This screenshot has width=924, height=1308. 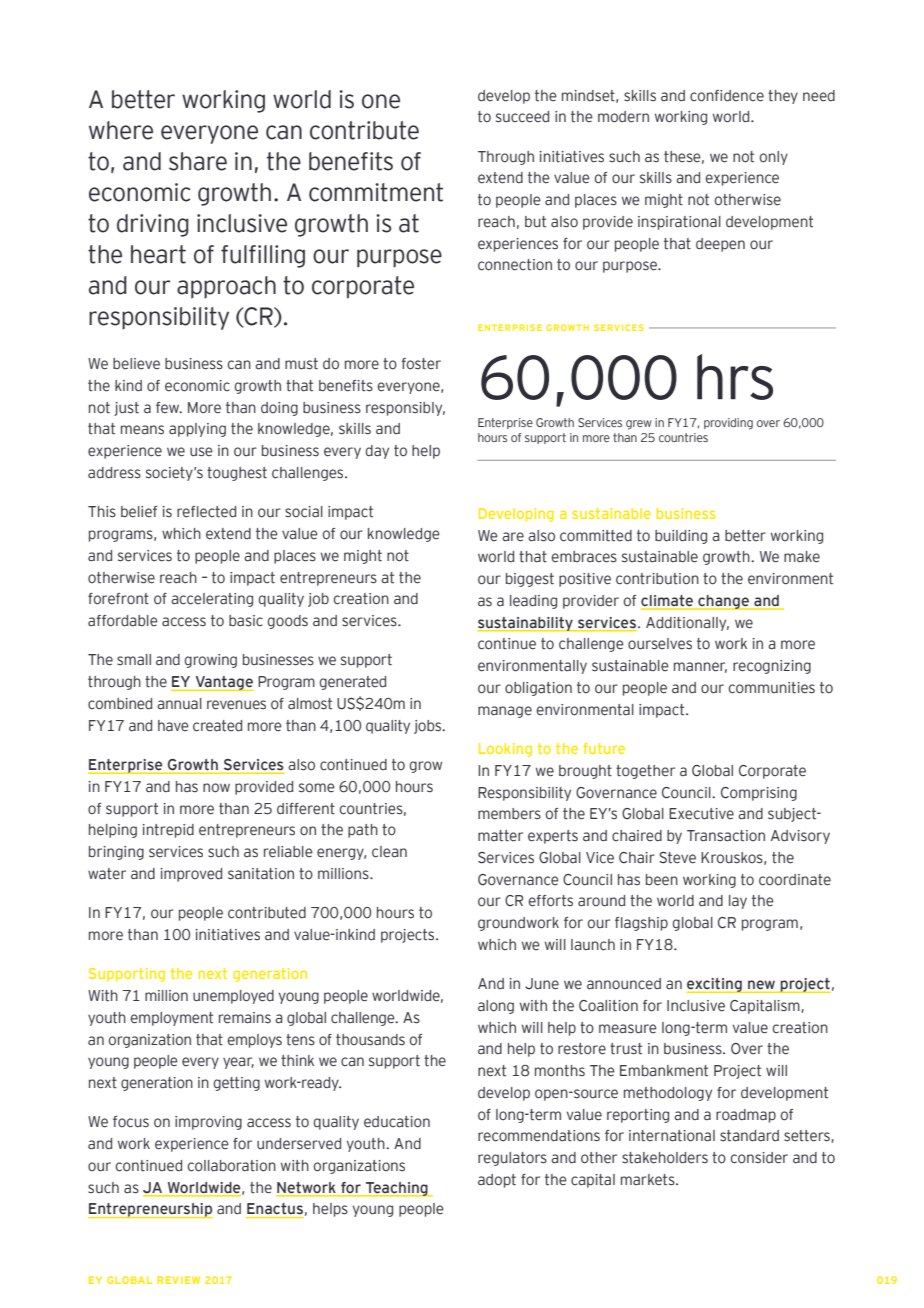 I want to click on adopt, so click(x=497, y=1181).
